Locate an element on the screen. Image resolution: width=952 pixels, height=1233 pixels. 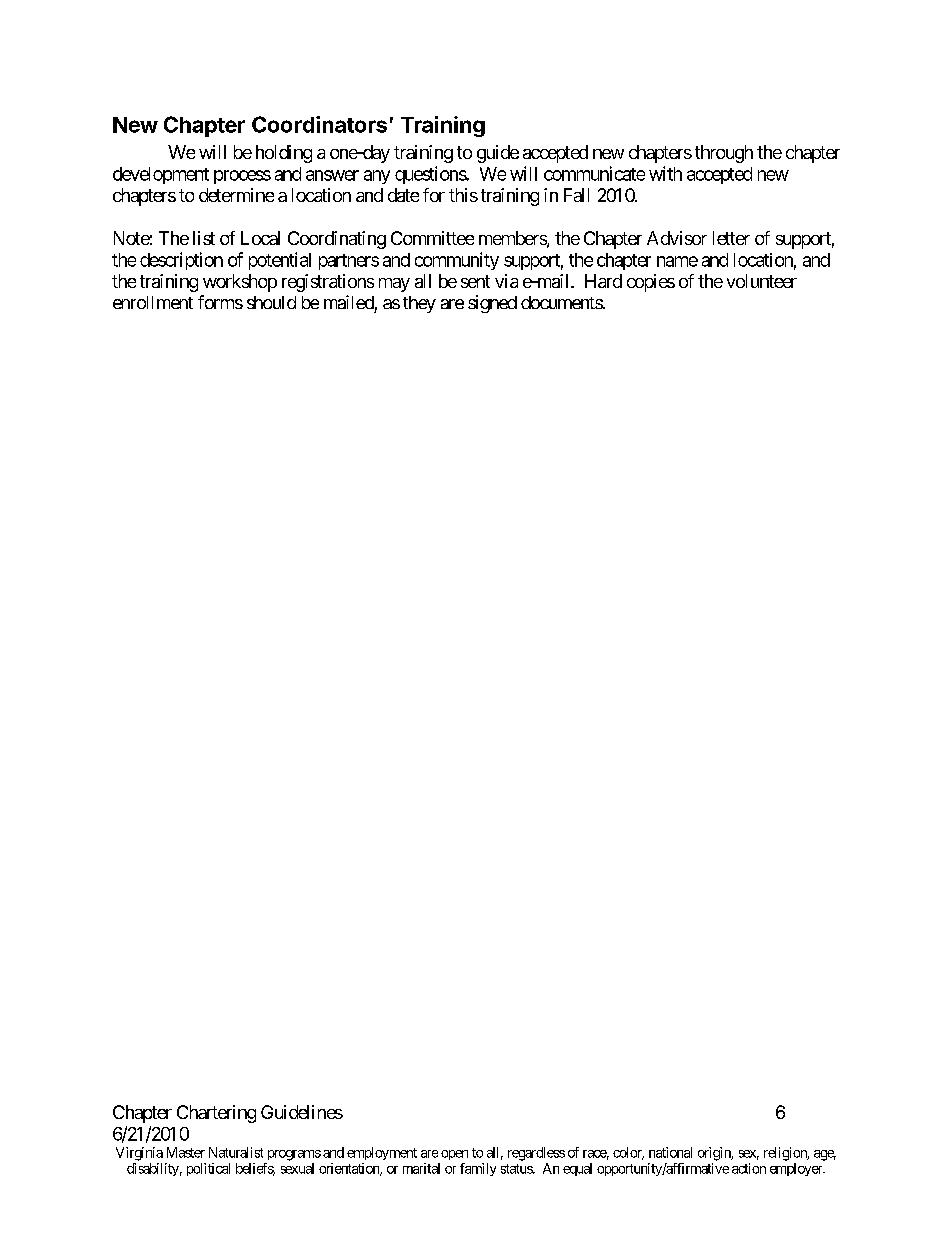
with is located at coordinates (665, 173).
